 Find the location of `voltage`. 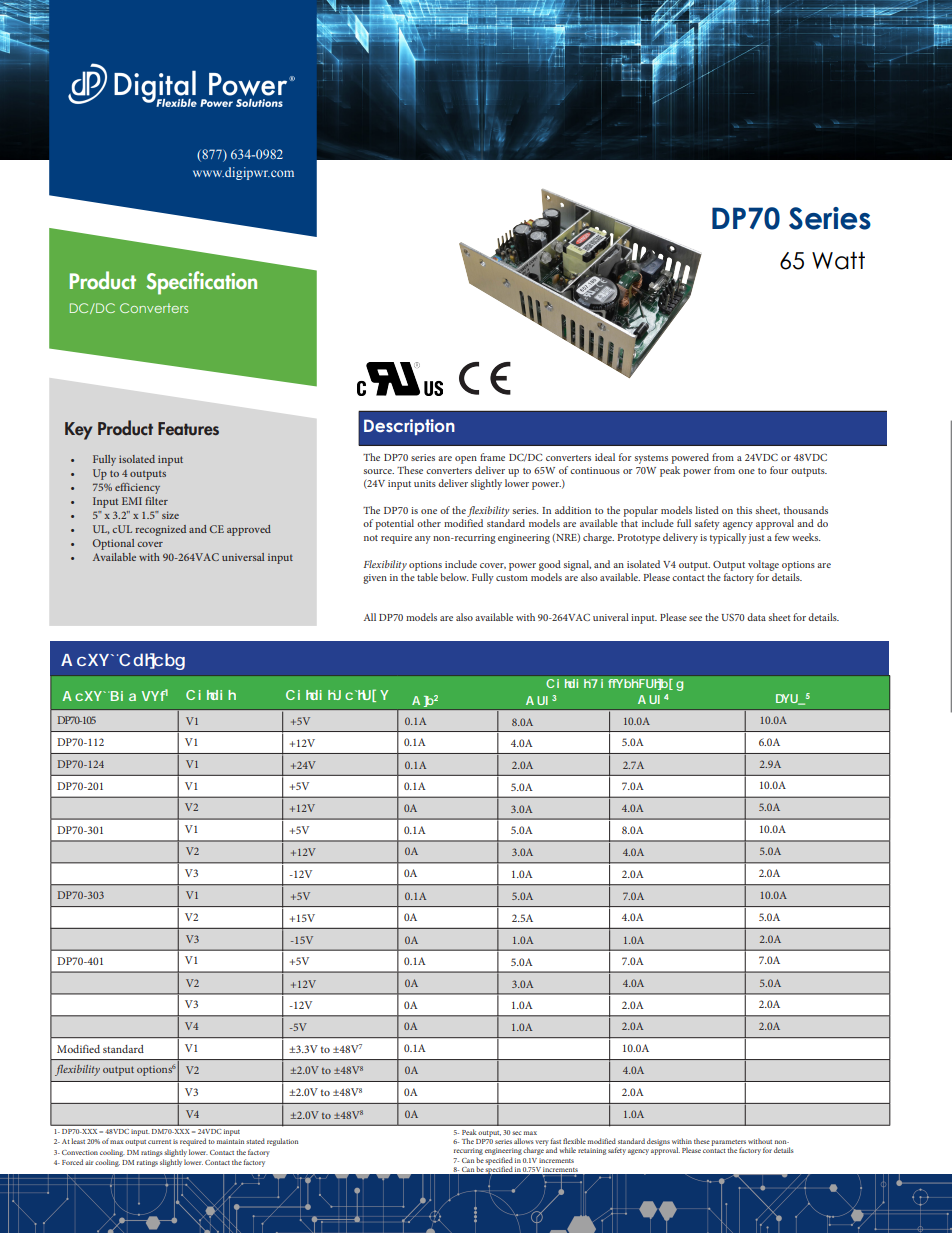

voltage is located at coordinates (763, 565).
